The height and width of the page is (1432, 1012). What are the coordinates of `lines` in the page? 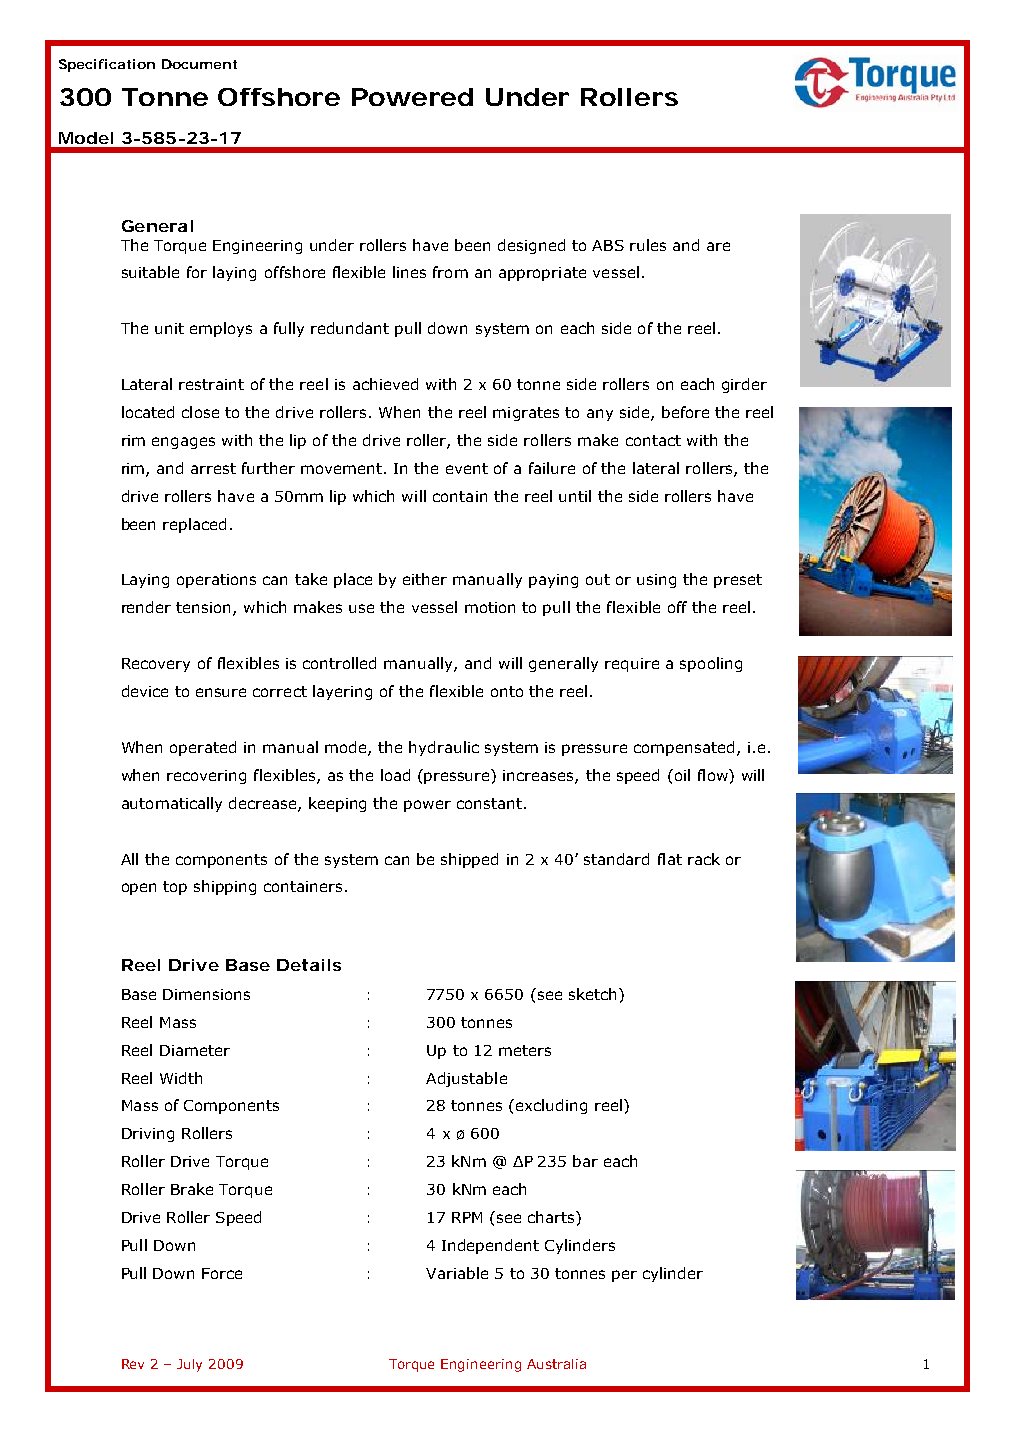 It's located at (409, 272).
